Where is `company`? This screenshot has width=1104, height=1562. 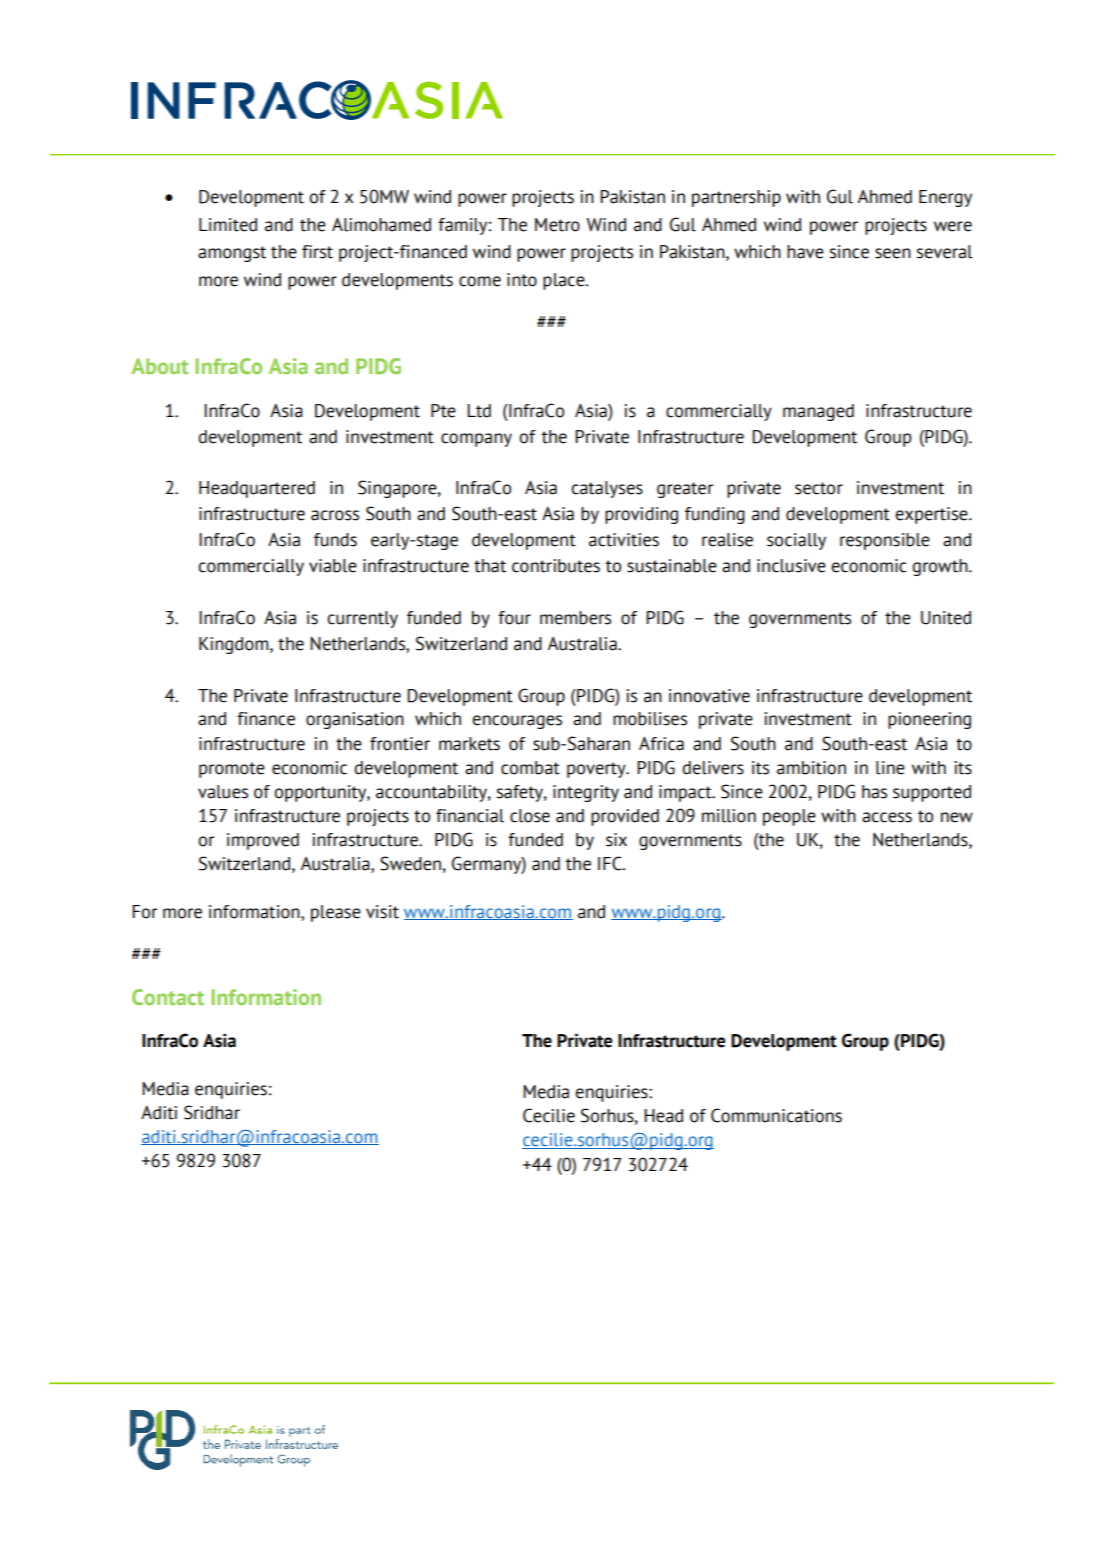
company is located at coordinates (476, 440).
